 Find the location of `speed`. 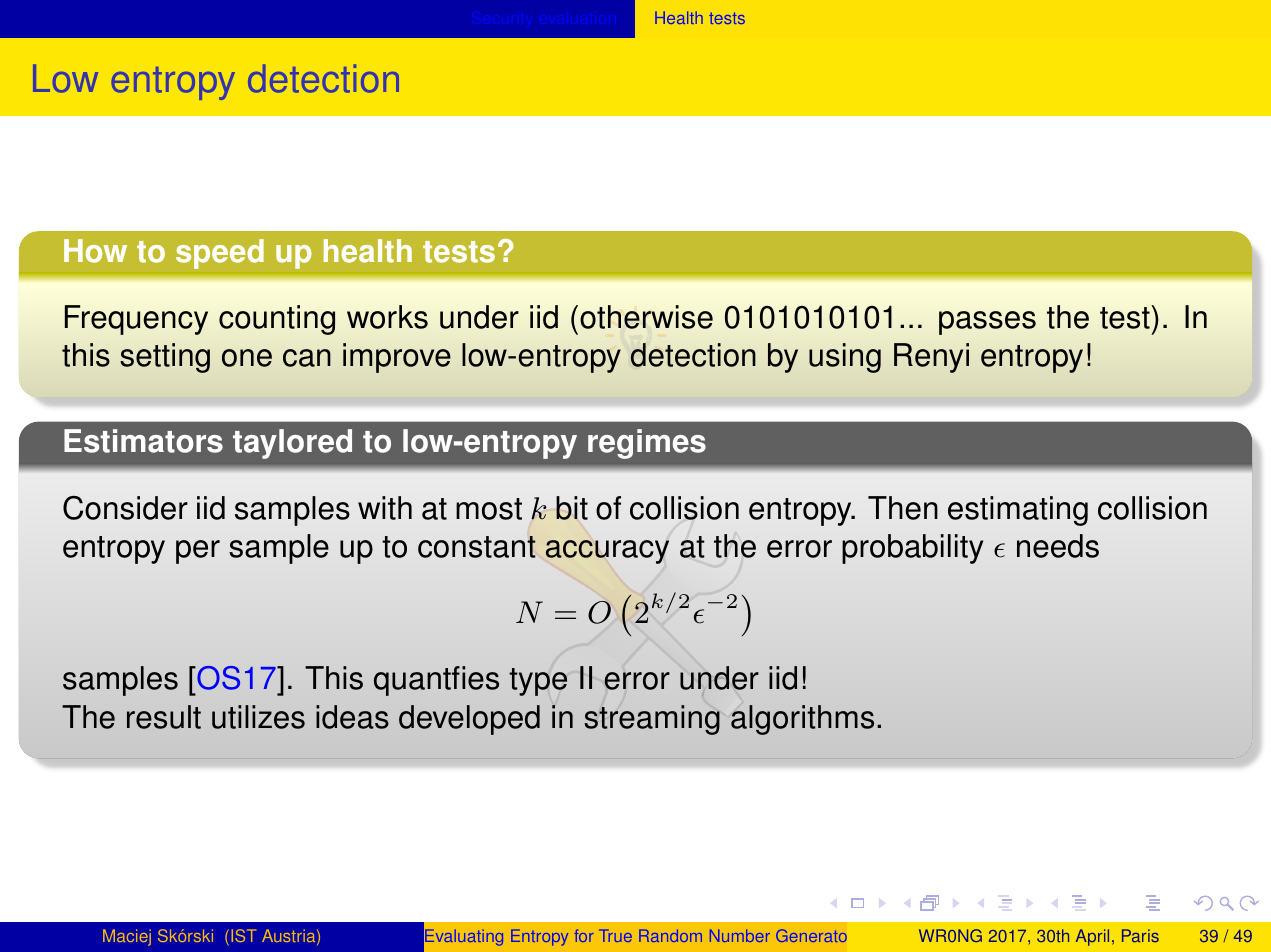

speed is located at coordinates (220, 254).
